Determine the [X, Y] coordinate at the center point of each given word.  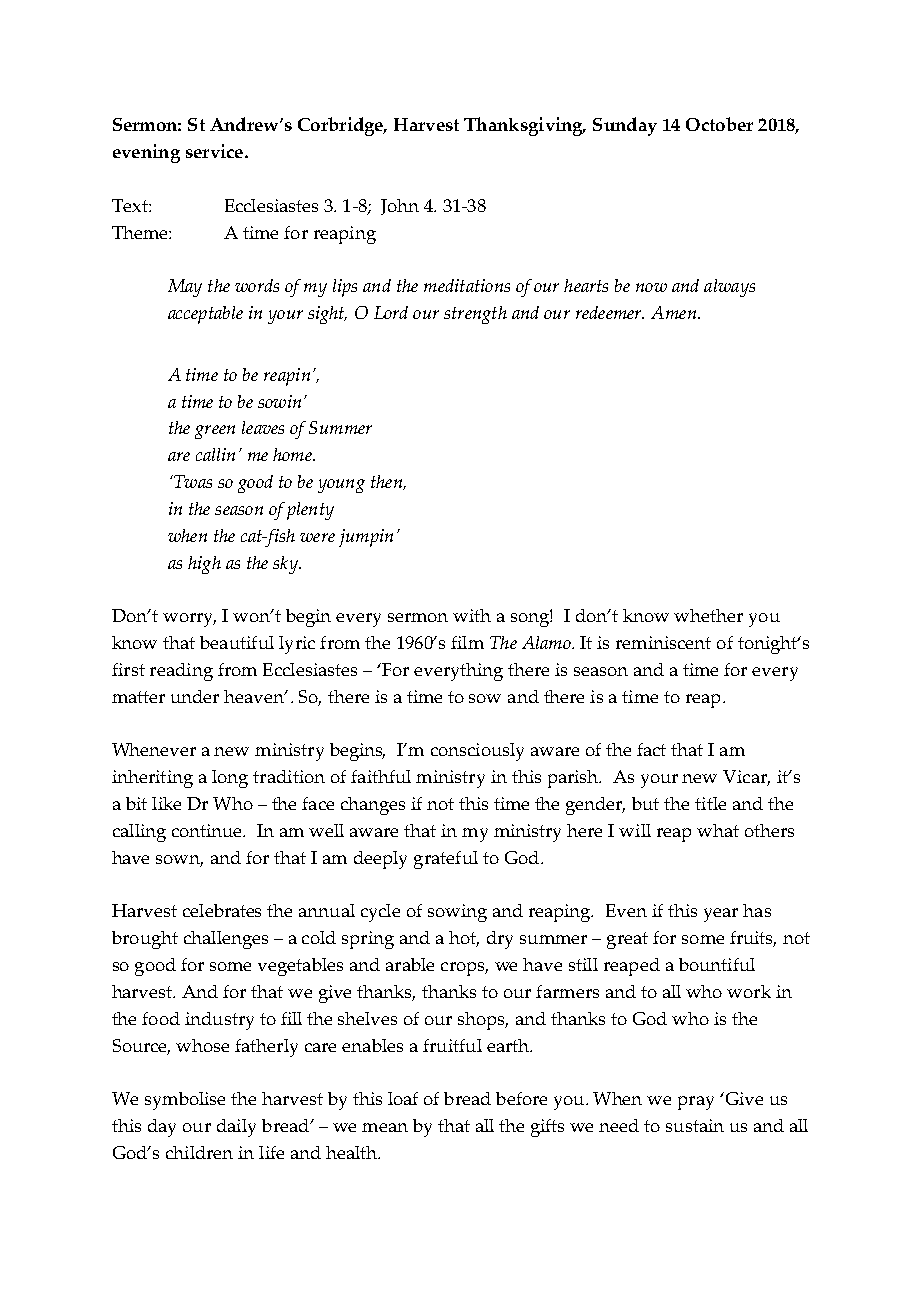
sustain [695, 1125]
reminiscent [663, 642]
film [467, 642]
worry [189, 620]
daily [236, 1128]
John [400, 207]
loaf [403, 1098]
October [719, 124]
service [214, 151]
